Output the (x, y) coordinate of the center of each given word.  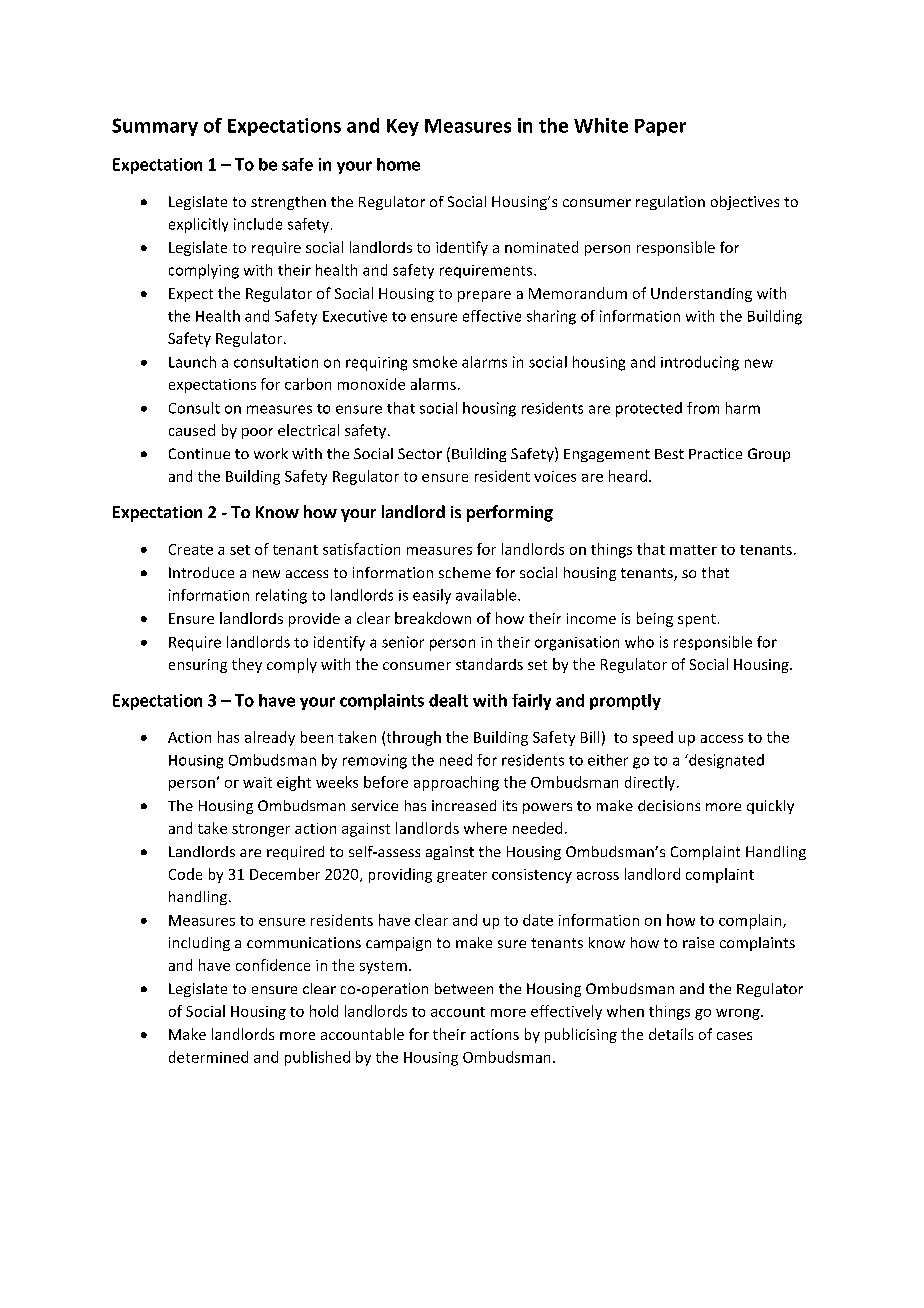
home (398, 164)
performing (510, 513)
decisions (669, 805)
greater (462, 876)
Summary (155, 127)
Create (191, 549)
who (639, 642)
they (247, 665)
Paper (660, 127)
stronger (261, 830)
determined (208, 1057)
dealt (448, 700)
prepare (484, 296)
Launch (192, 362)
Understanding (701, 294)
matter (693, 550)
